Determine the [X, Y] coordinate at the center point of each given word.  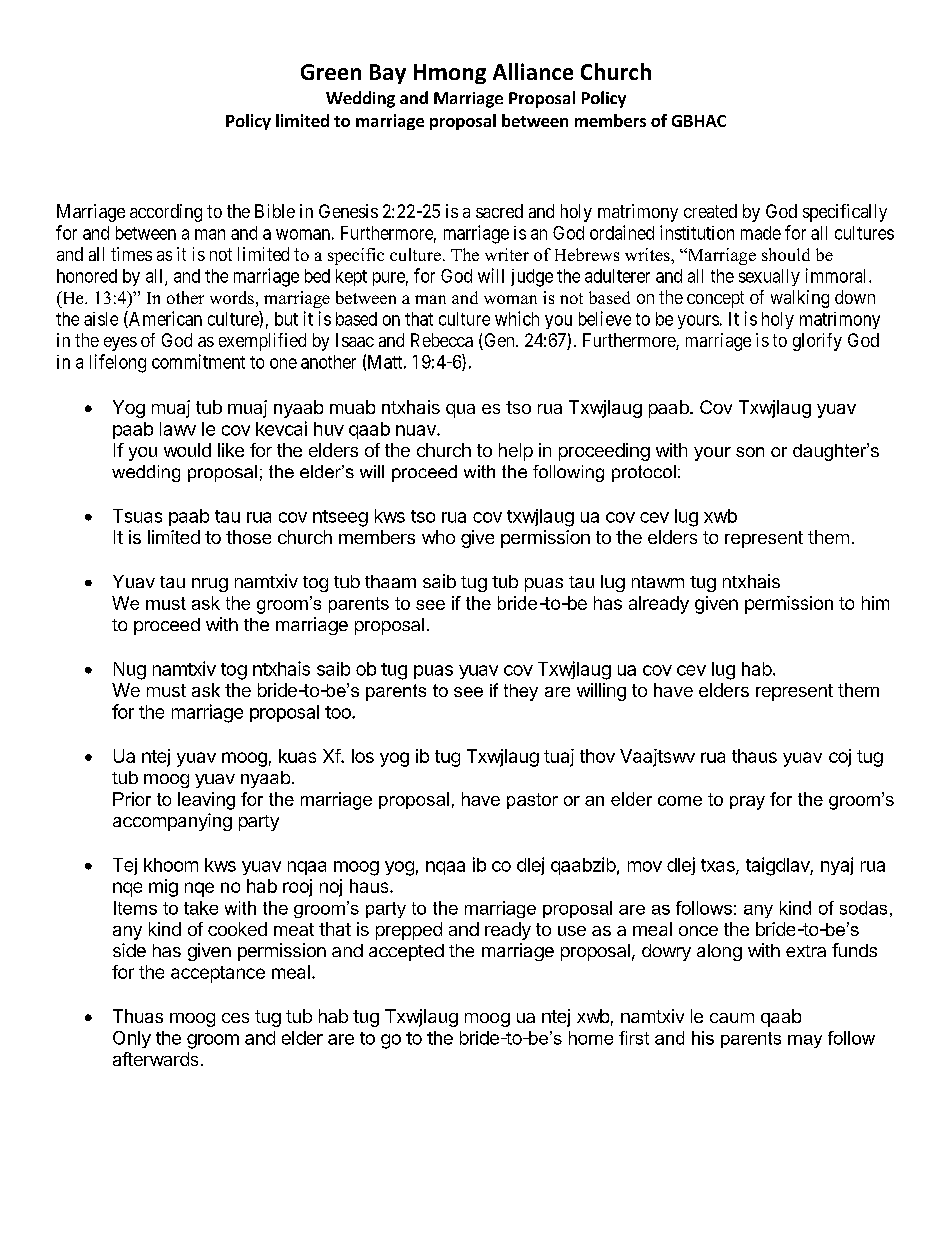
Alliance [533, 71]
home [591, 1038]
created [710, 211]
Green [331, 72]
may [805, 1041]
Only [132, 1039]
